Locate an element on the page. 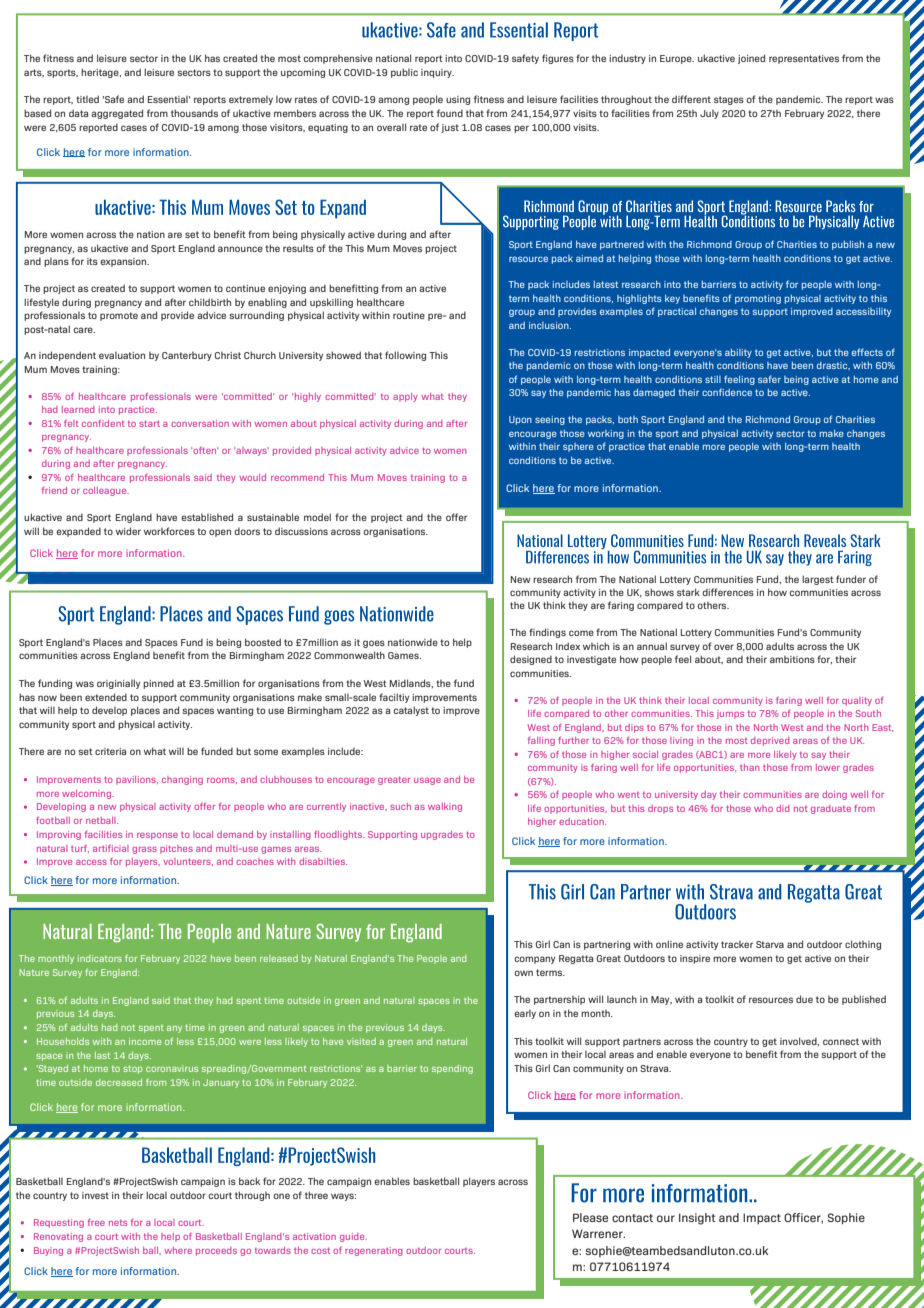 This image has height=1308, width=924. stages is located at coordinates (729, 100).
